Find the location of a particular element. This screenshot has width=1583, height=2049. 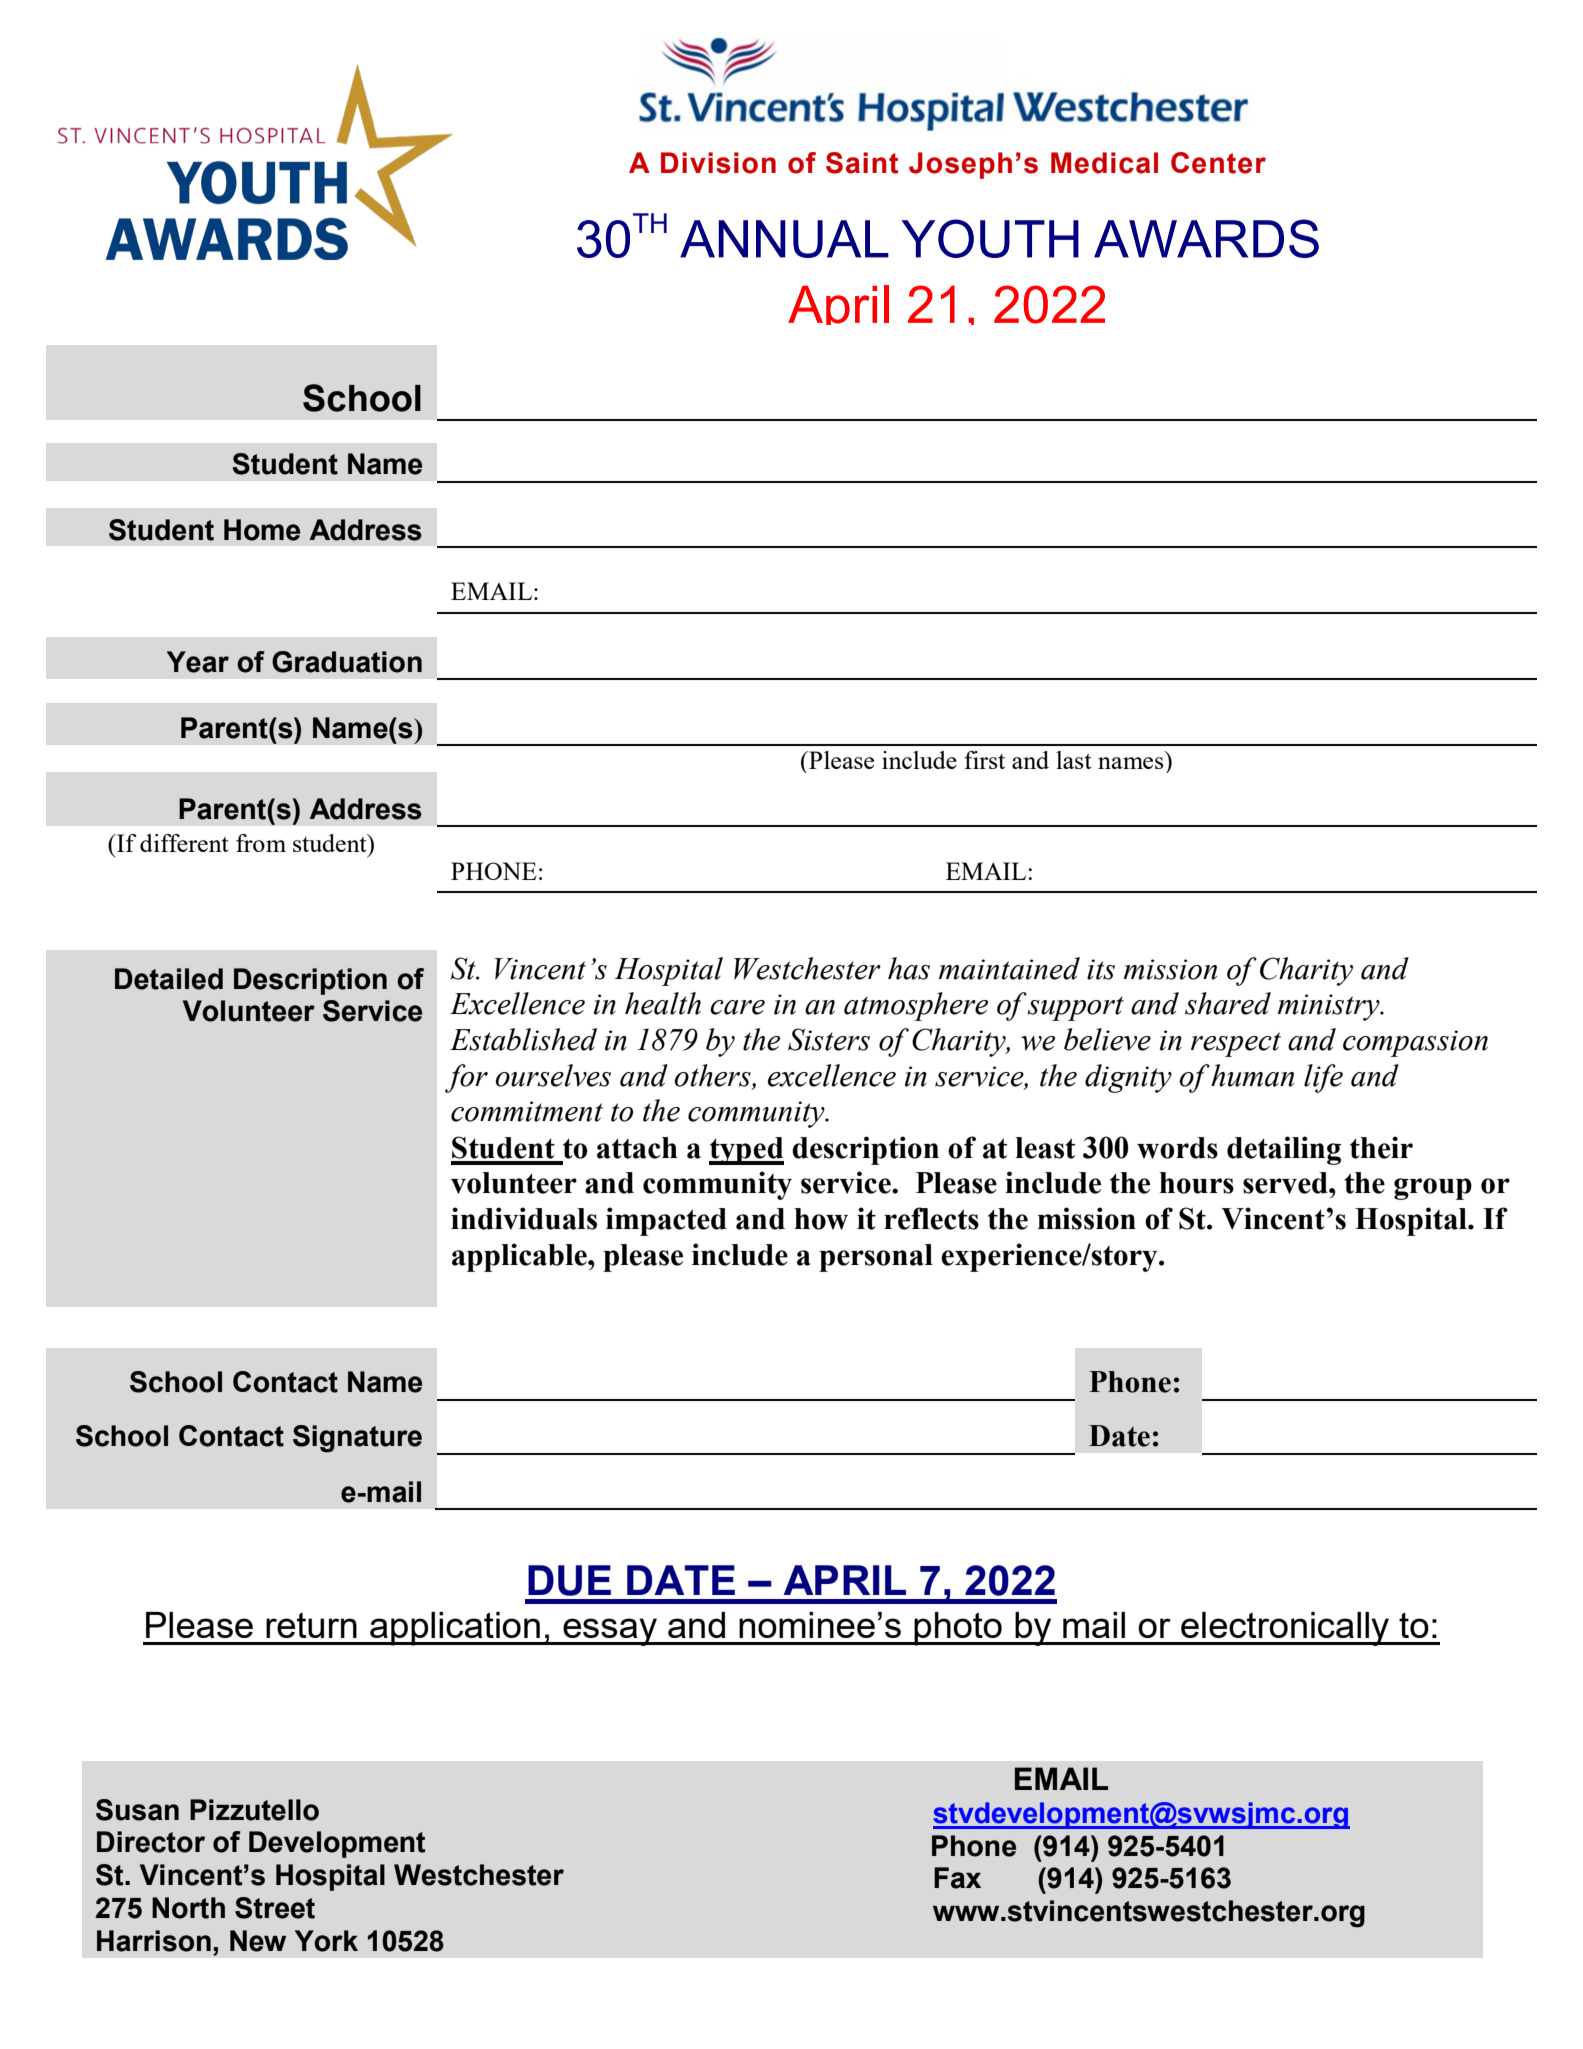

Fax is located at coordinates (957, 1878).
